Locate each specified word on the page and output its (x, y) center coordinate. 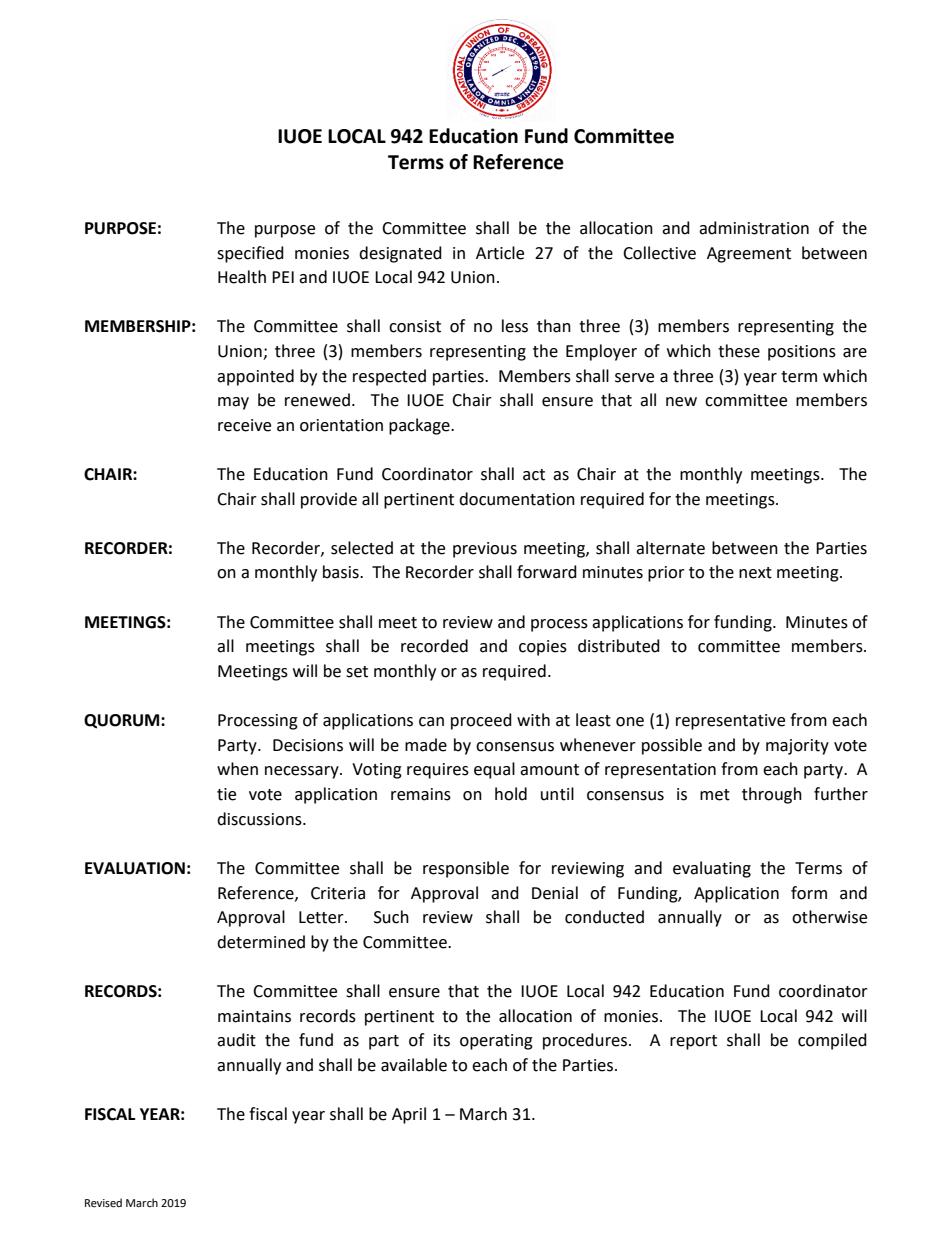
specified (250, 254)
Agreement (749, 255)
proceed (481, 721)
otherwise (829, 917)
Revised (103, 1203)
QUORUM (123, 721)
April (409, 1115)
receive (244, 425)
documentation (517, 499)
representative (730, 722)
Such (391, 917)
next (755, 573)
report (693, 1042)
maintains (254, 1016)
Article (500, 253)
